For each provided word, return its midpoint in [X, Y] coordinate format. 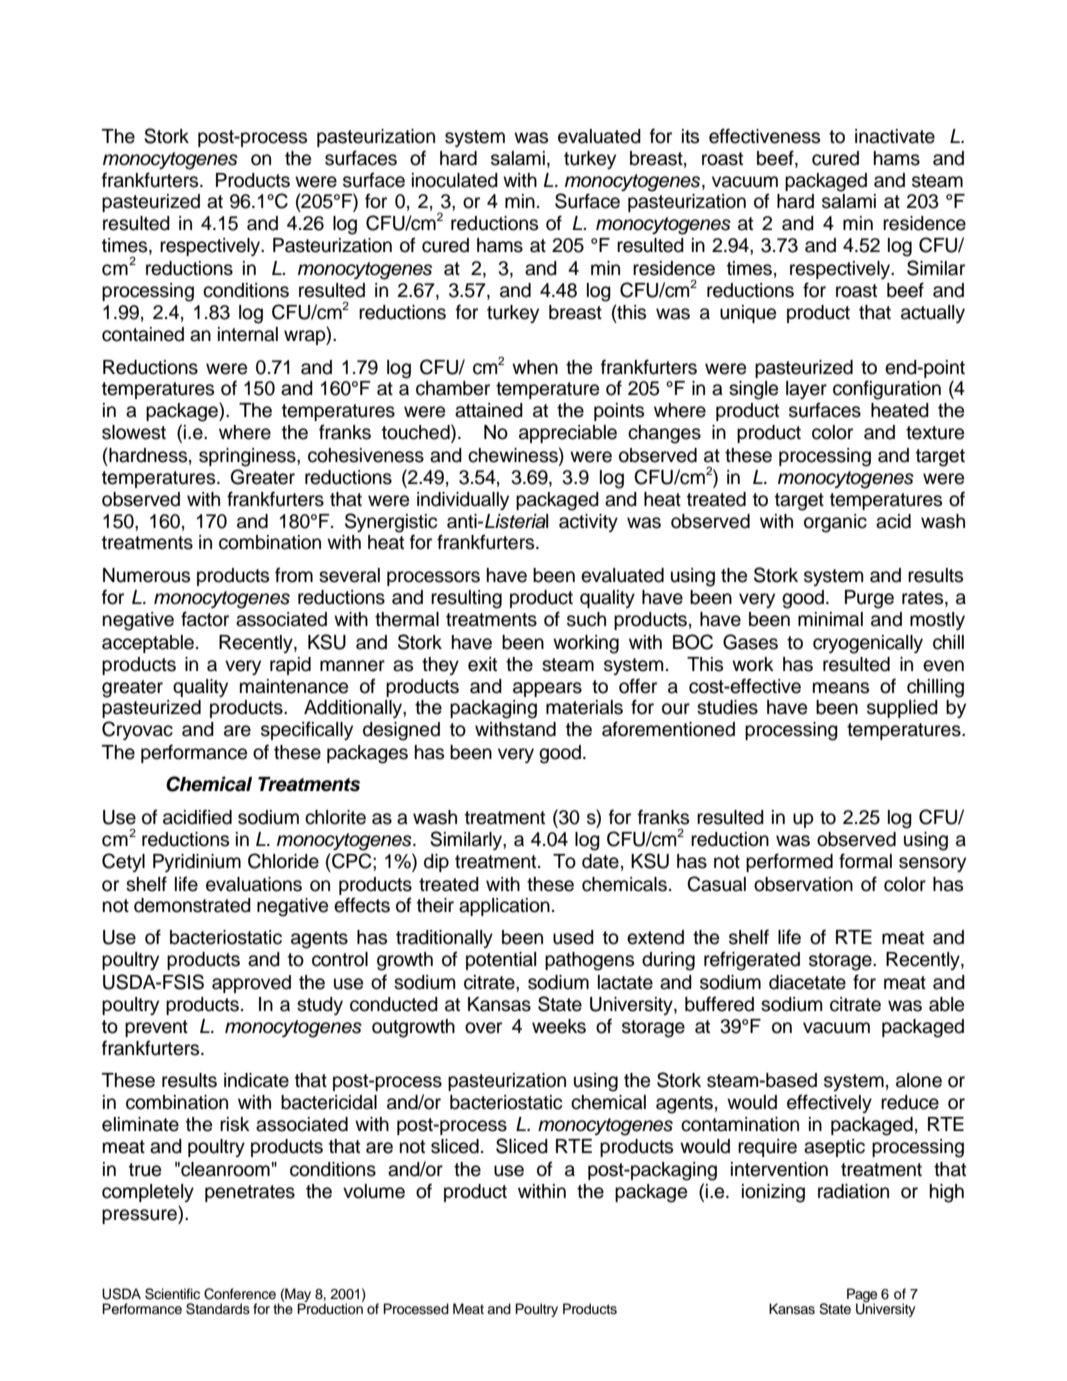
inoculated [455, 180]
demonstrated [192, 905]
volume [374, 1191]
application [504, 907]
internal [248, 334]
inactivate [895, 136]
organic [835, 523]
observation [803, 884]
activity [588, 523]
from [294, 575]
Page [862, 1296]
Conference [240, 1294]
